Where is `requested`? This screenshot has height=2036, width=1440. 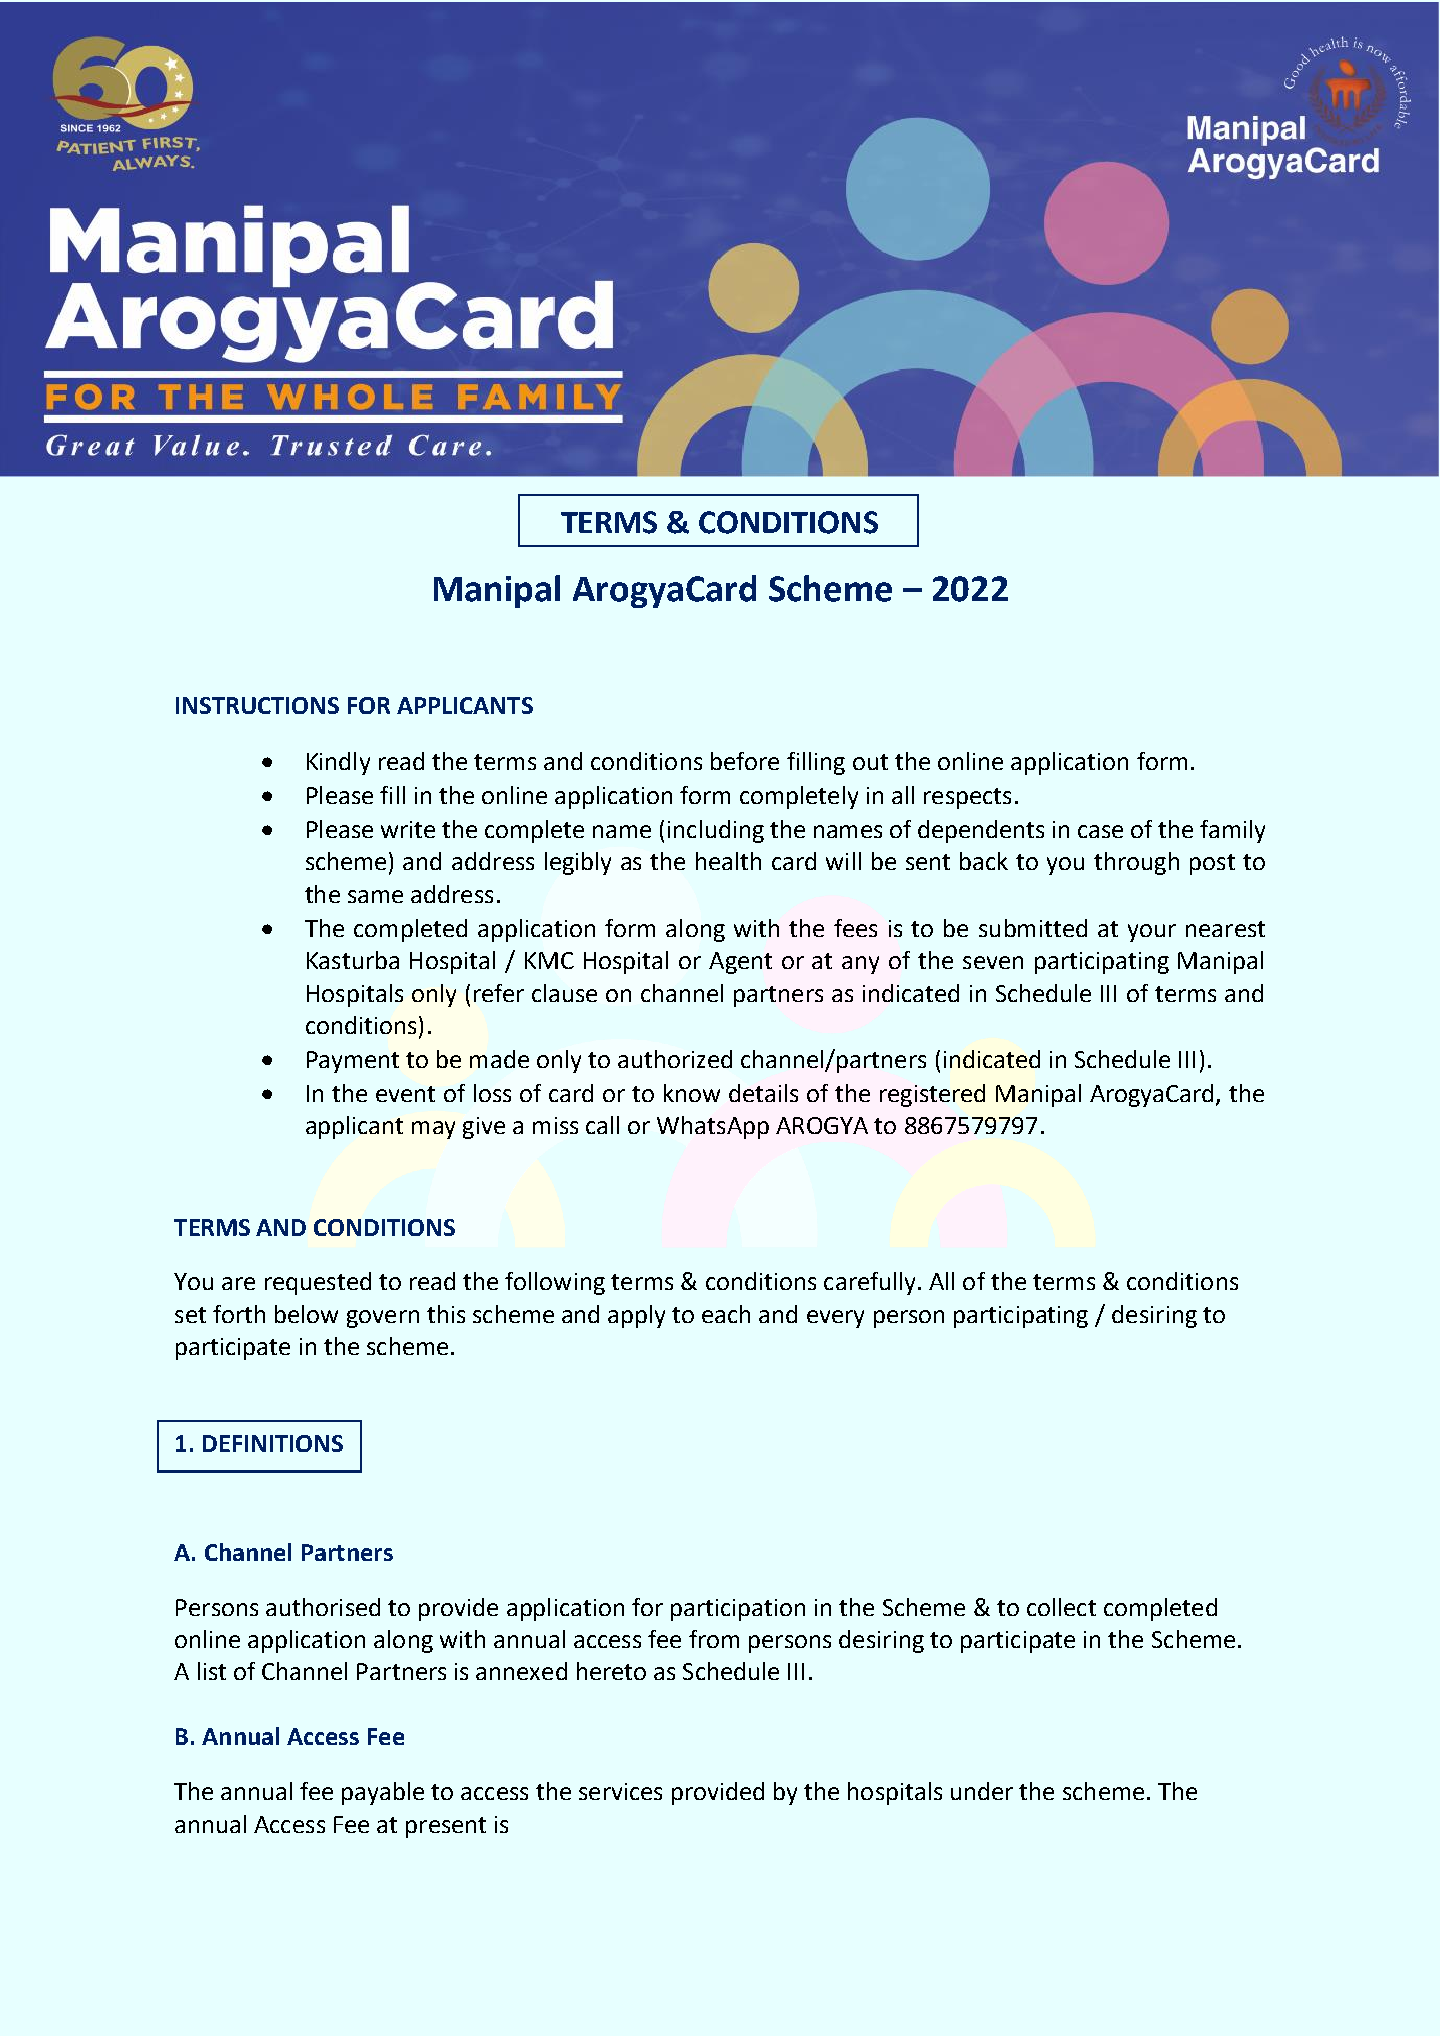
requested is located at coordinates (318, 1283).
